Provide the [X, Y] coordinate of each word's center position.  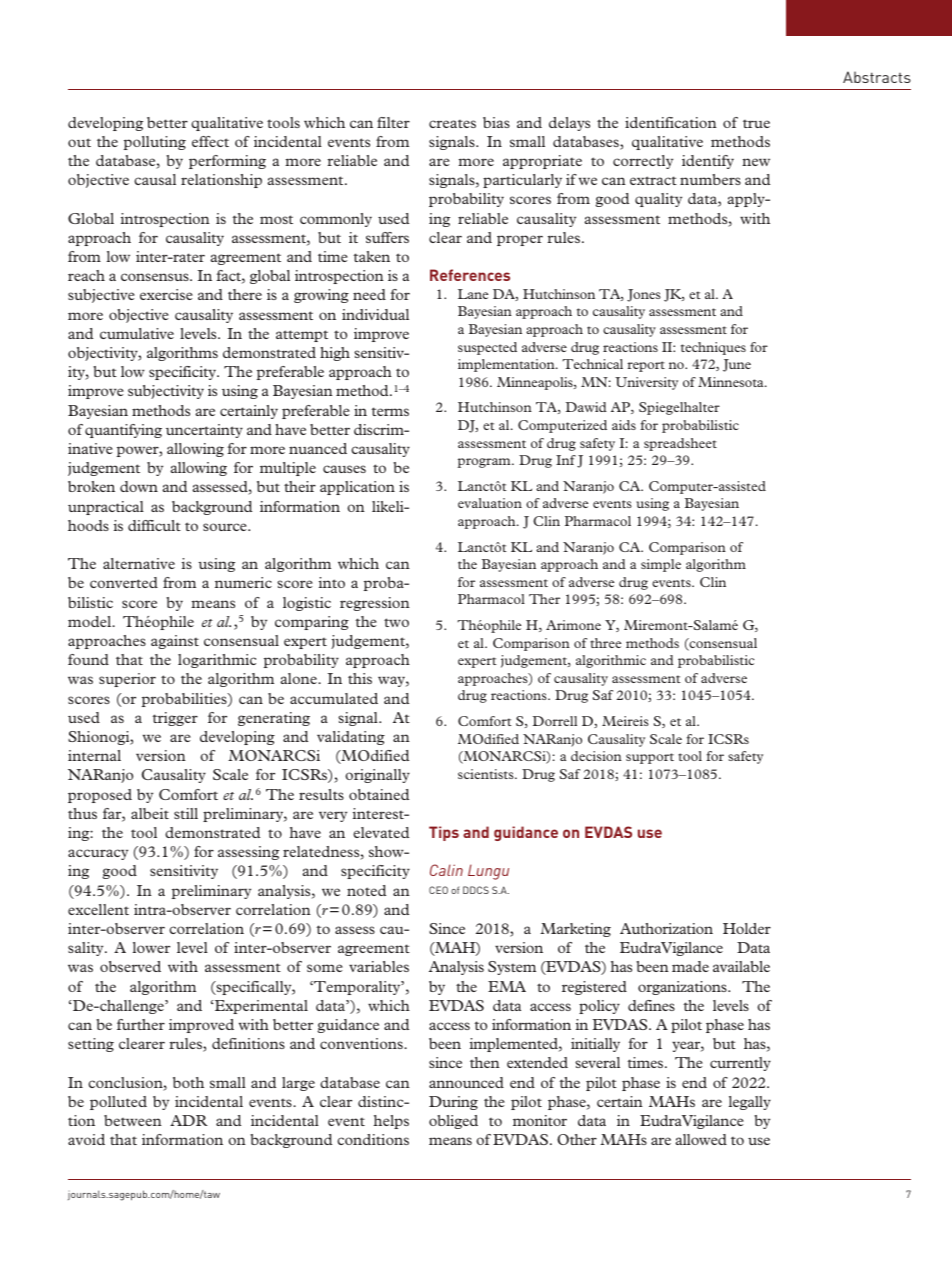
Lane [473, 294]
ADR [189, 1120]
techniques [713, 348]
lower [151, 947]
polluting [155, 143]
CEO [438, 890]
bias [496, 122]
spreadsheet [680, 444]
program [485, 463]
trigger [175, 719]
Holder [747, 928]
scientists [487, 774]
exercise [166, 294]
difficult [154, 525]
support [650, 758]
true [756, 124]
